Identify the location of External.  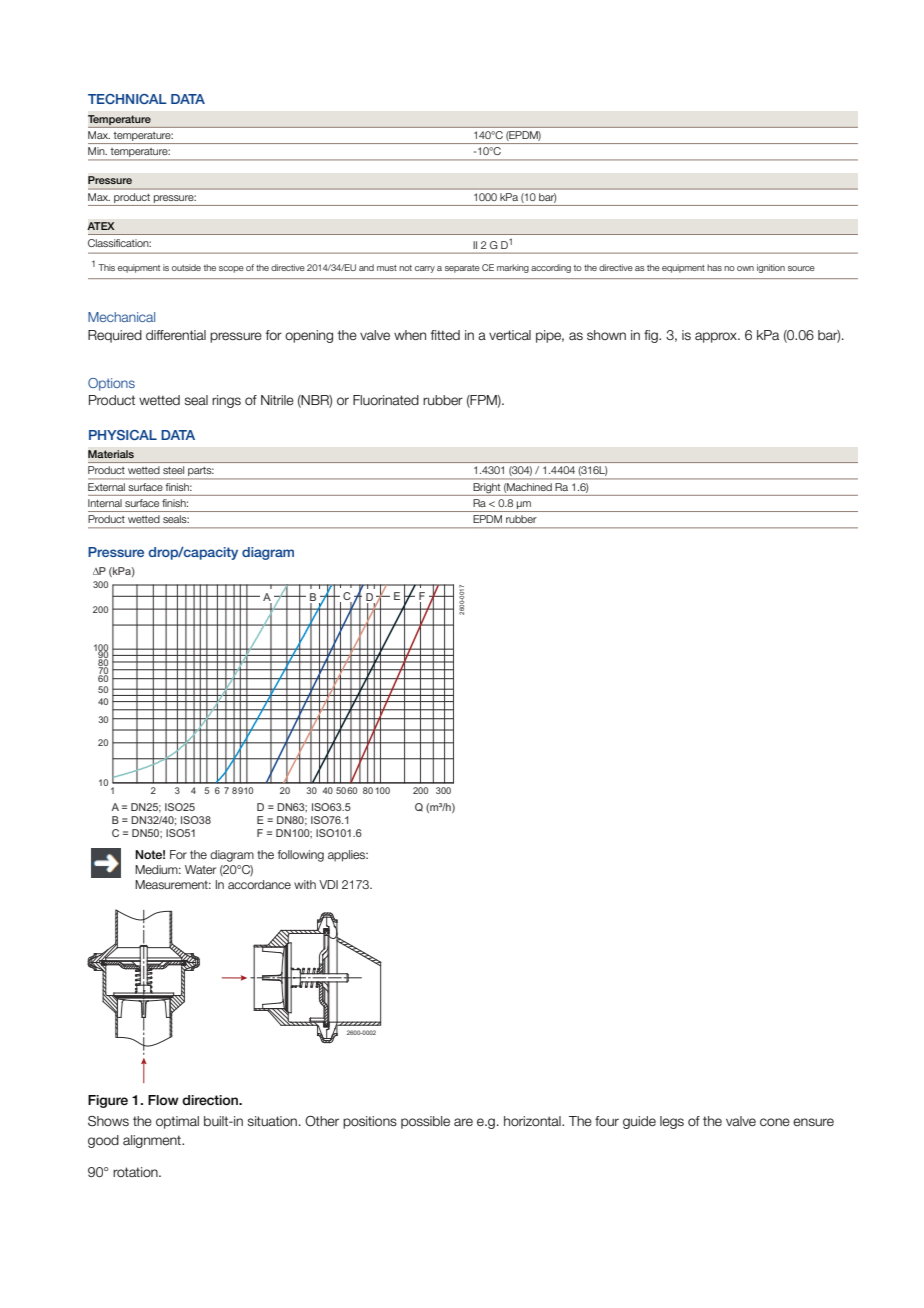
(106, 487).
